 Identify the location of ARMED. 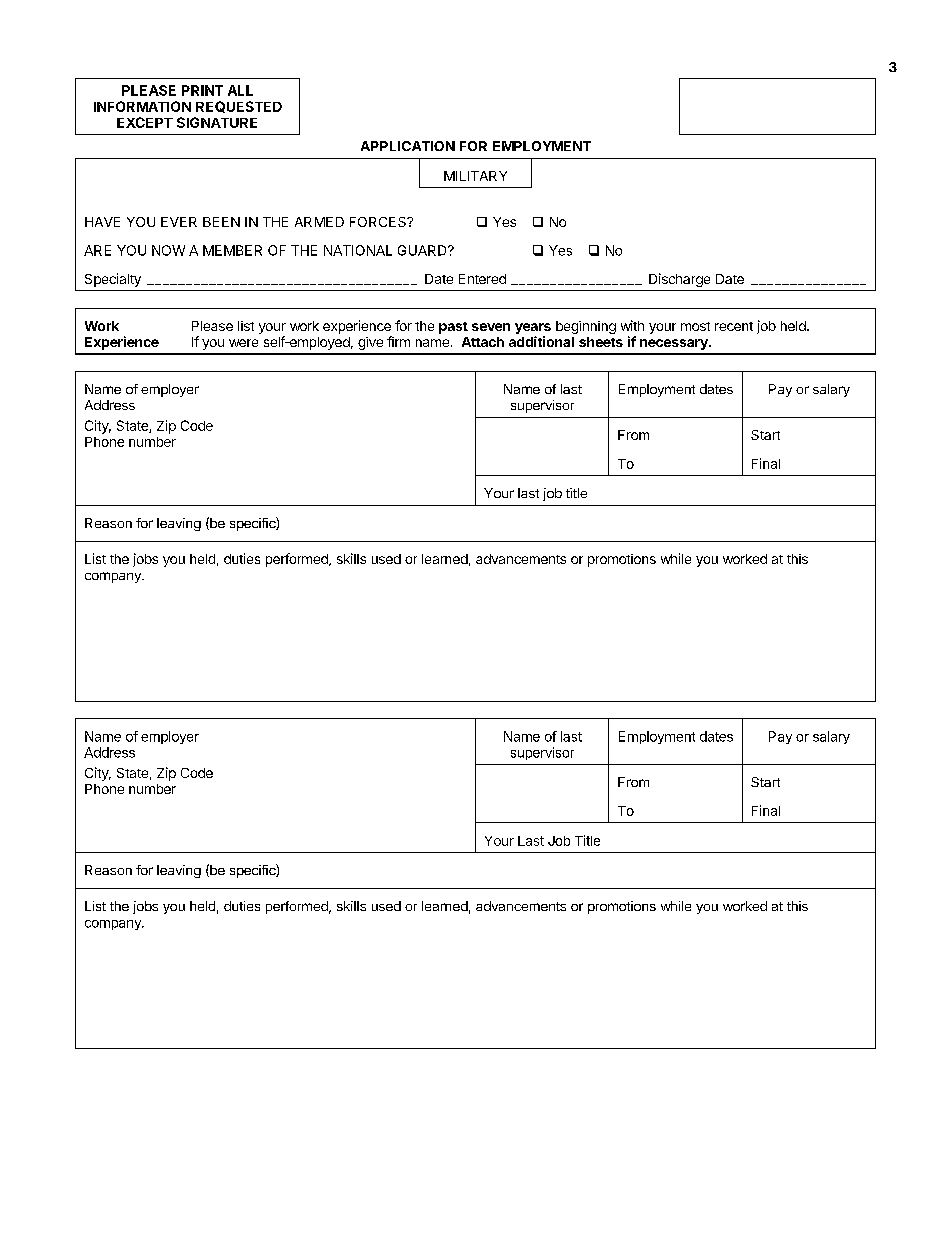
(319, 222).
